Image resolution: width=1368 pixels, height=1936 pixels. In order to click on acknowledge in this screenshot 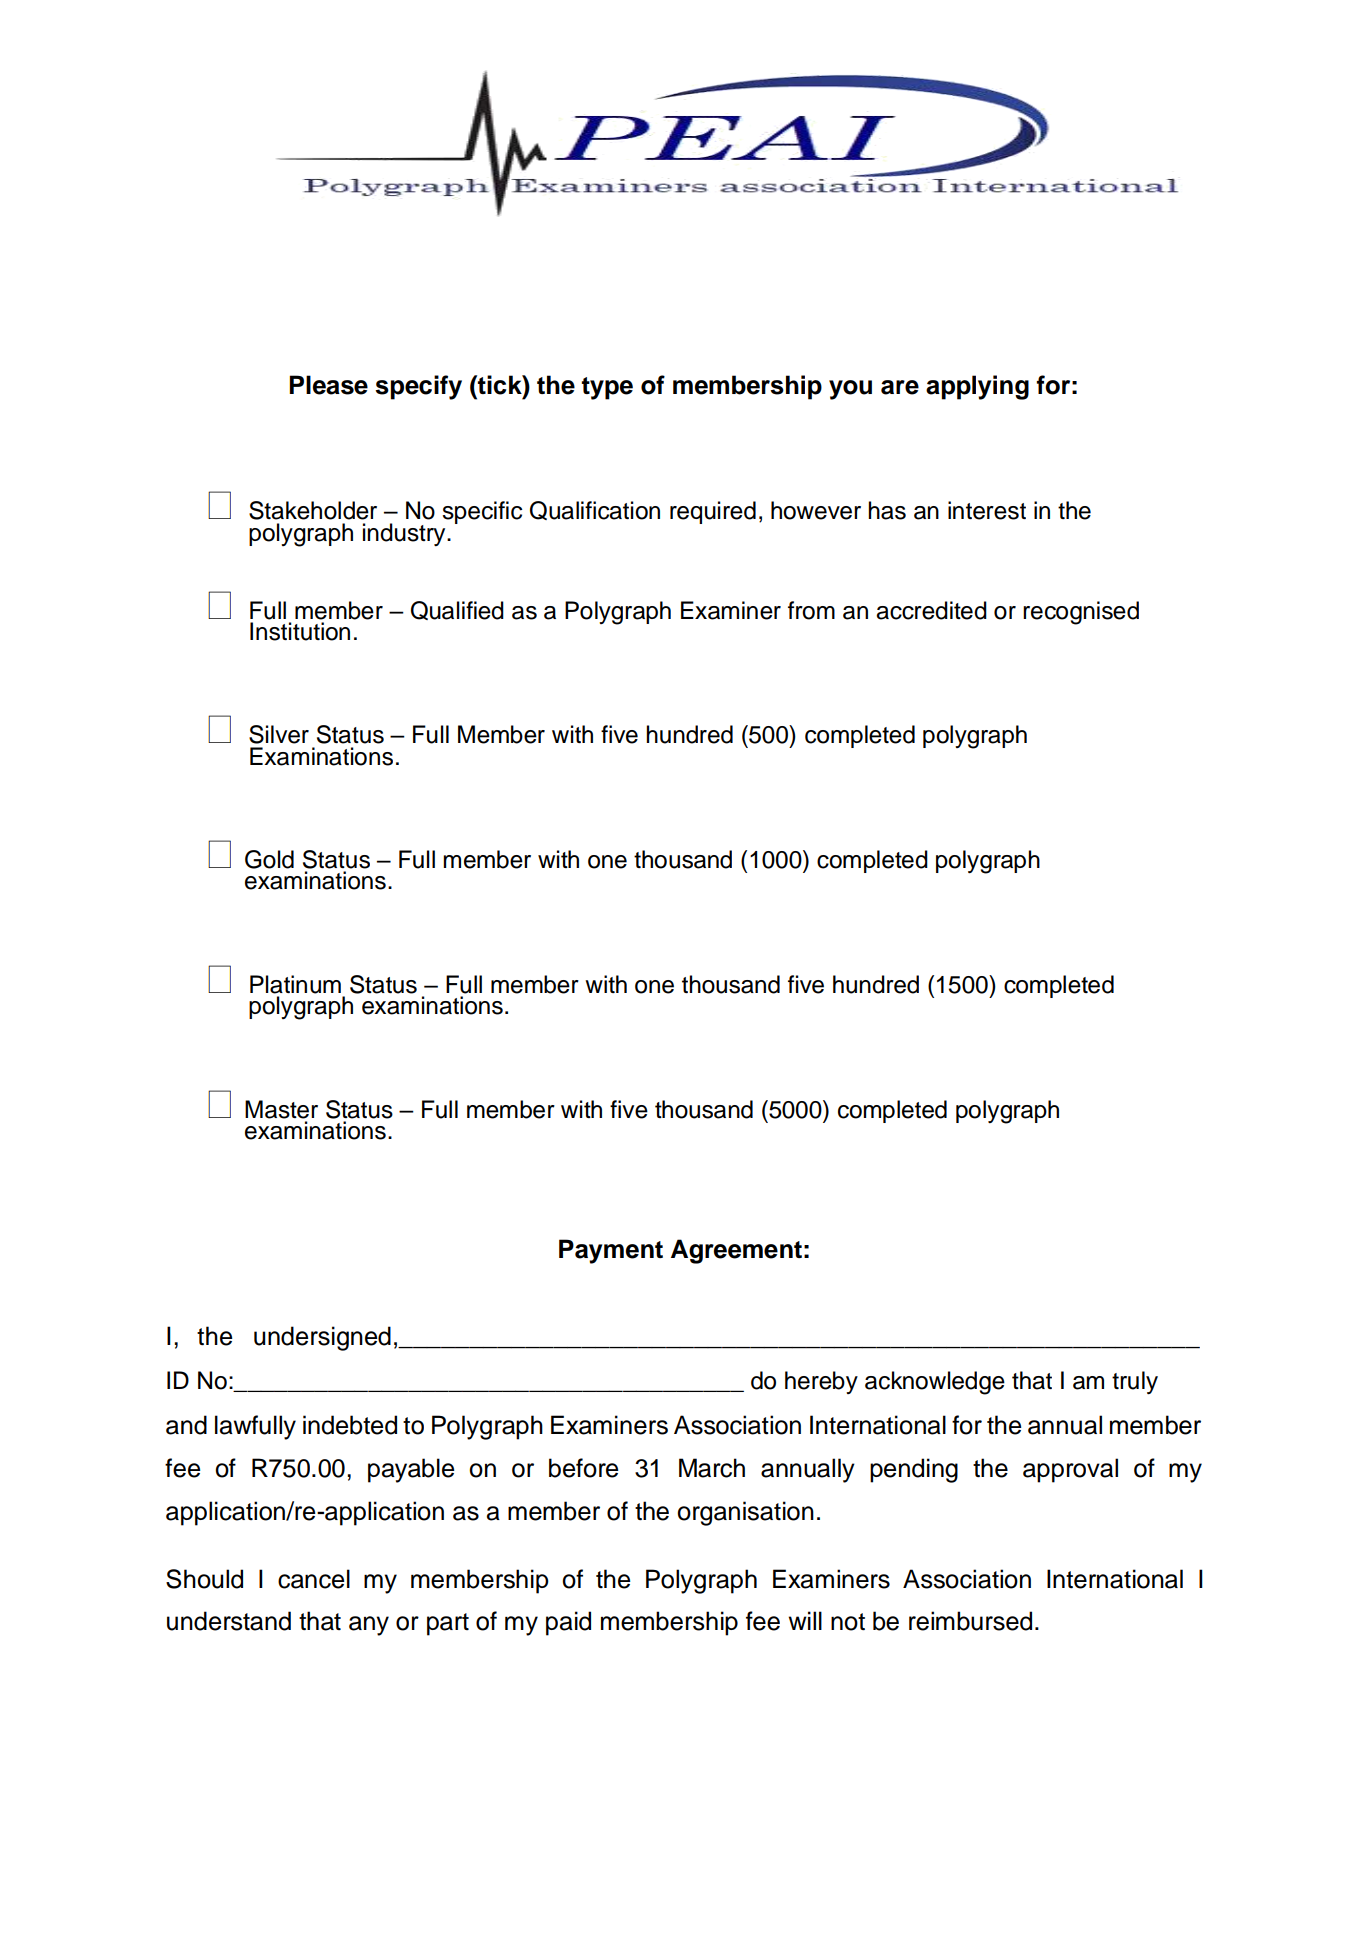, I will do `click(935, 1383)`.
